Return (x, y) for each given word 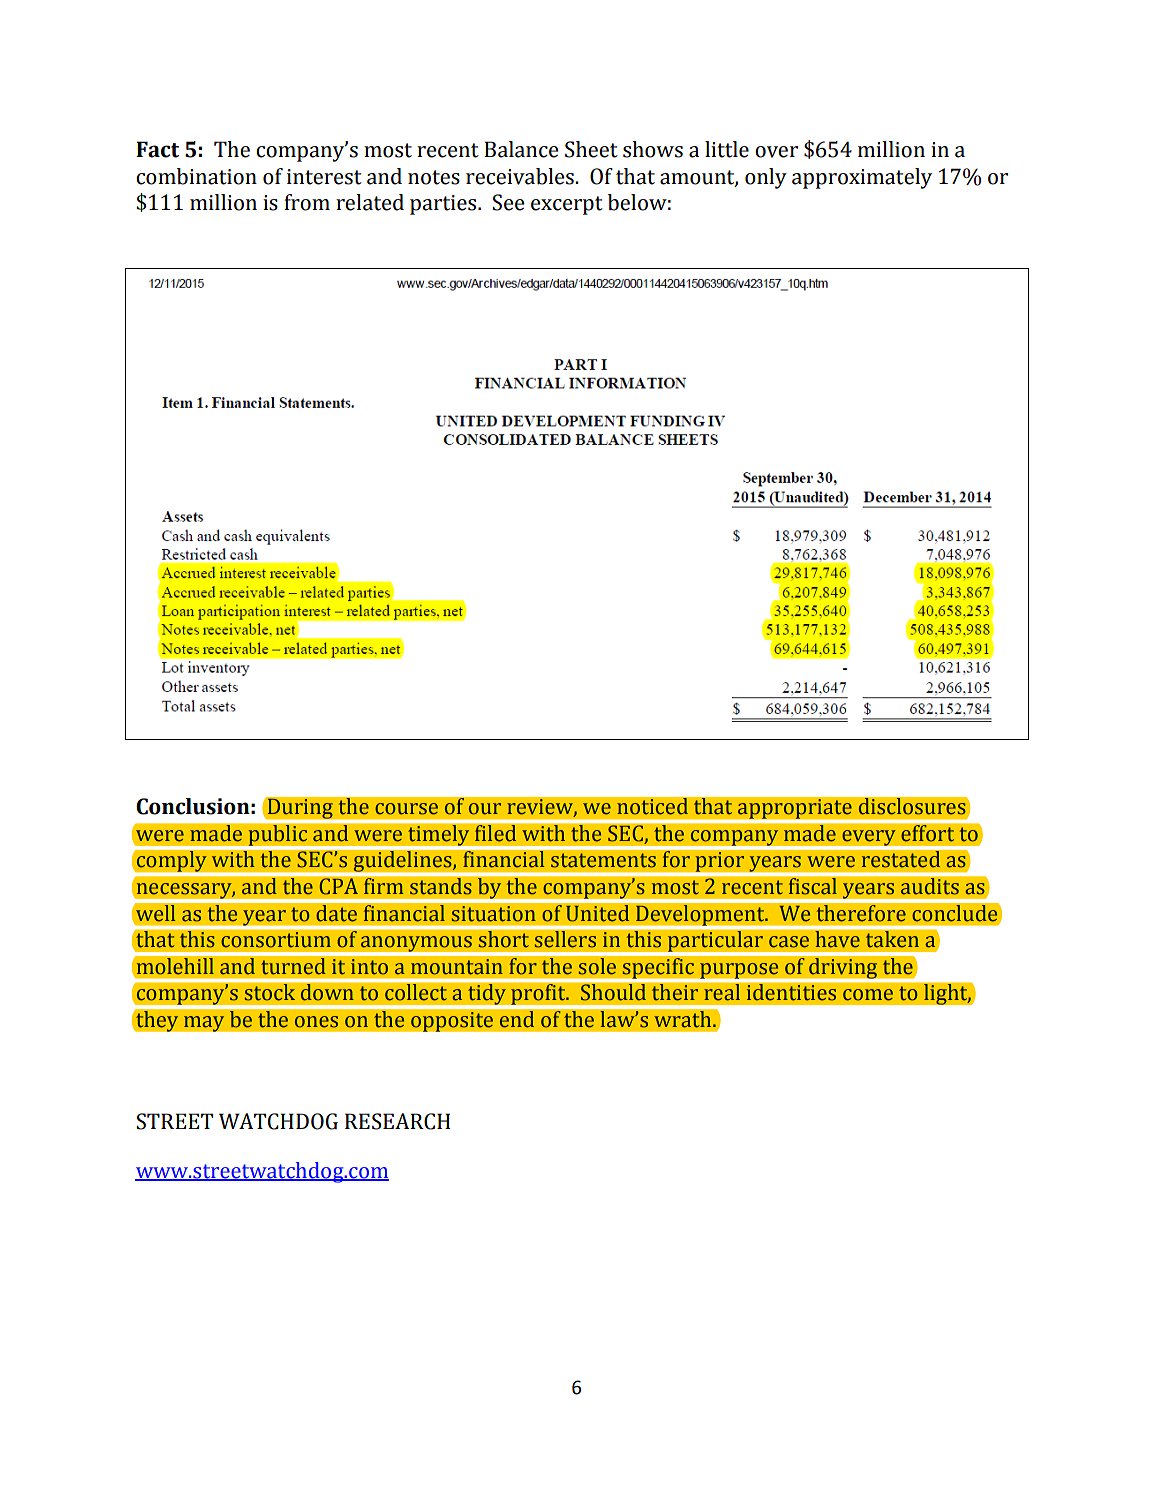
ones (316, 1022)
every (869, 839)
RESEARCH (397, 1121)
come (868, 995)
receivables (521, 176)
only (766, 178)
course (406, 809)
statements (603, 860)
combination (196, 176)
